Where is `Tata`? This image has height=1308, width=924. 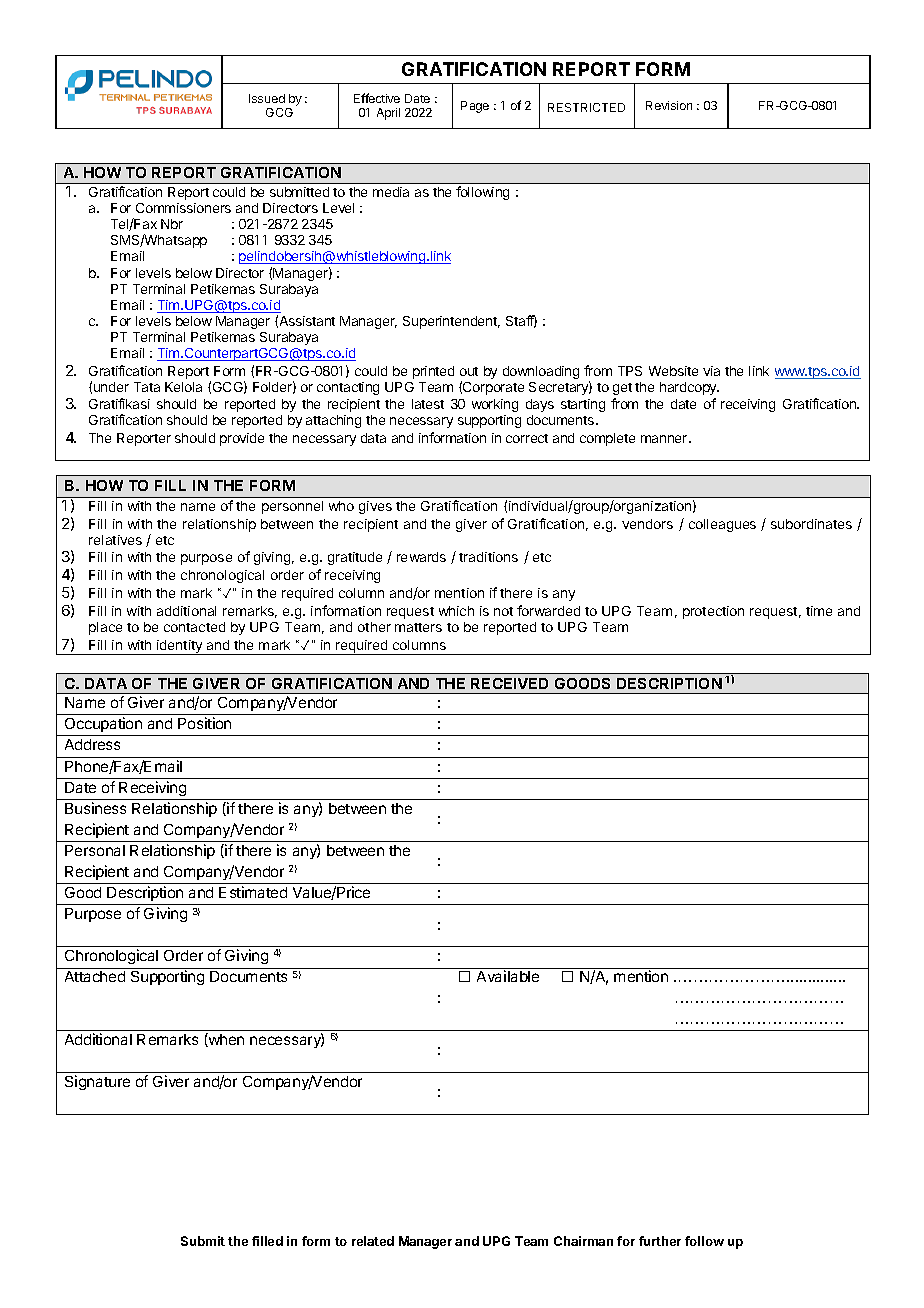 Tata is located at coordinates (147, 387).
